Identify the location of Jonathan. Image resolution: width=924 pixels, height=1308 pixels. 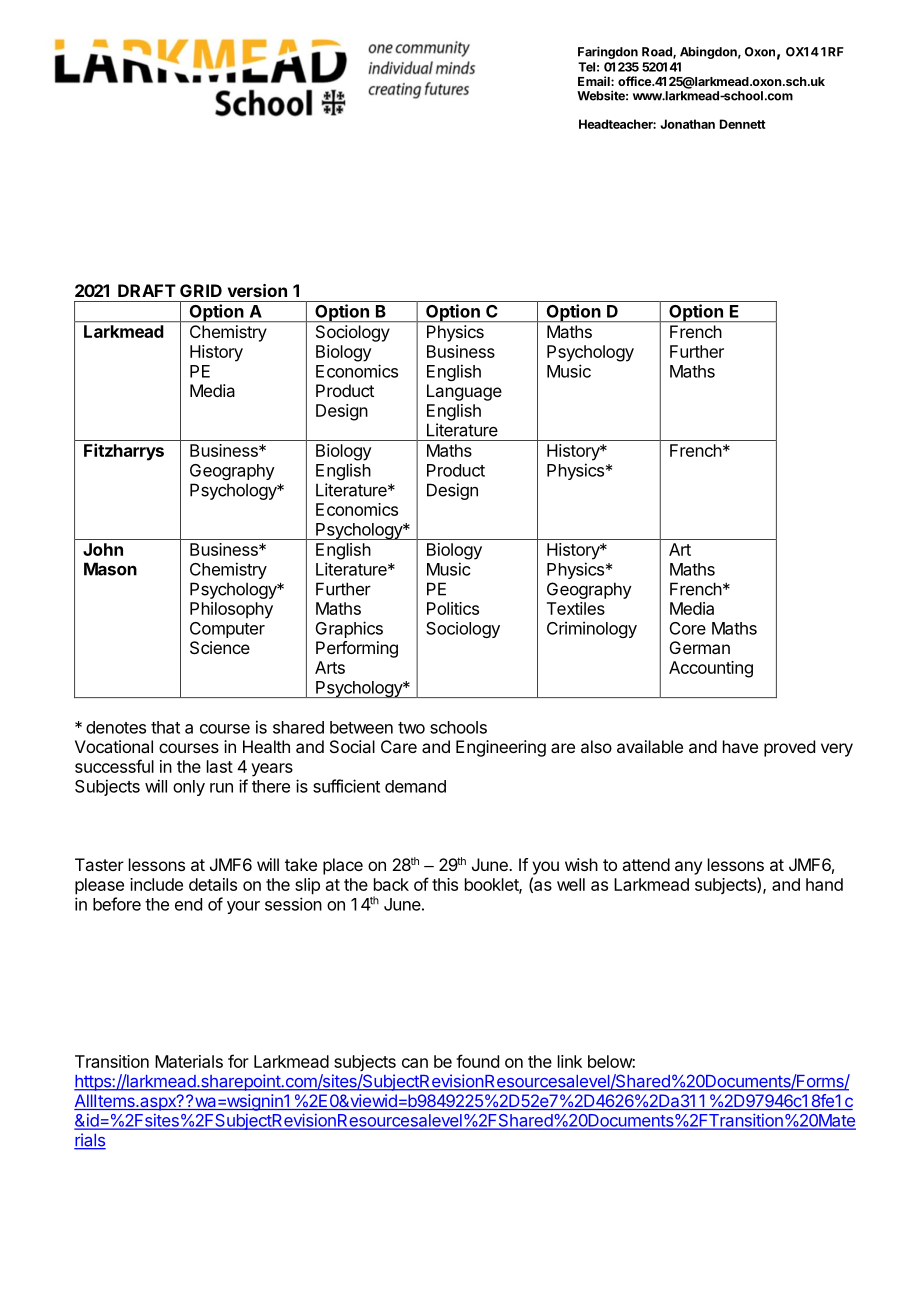
(687, 124).
